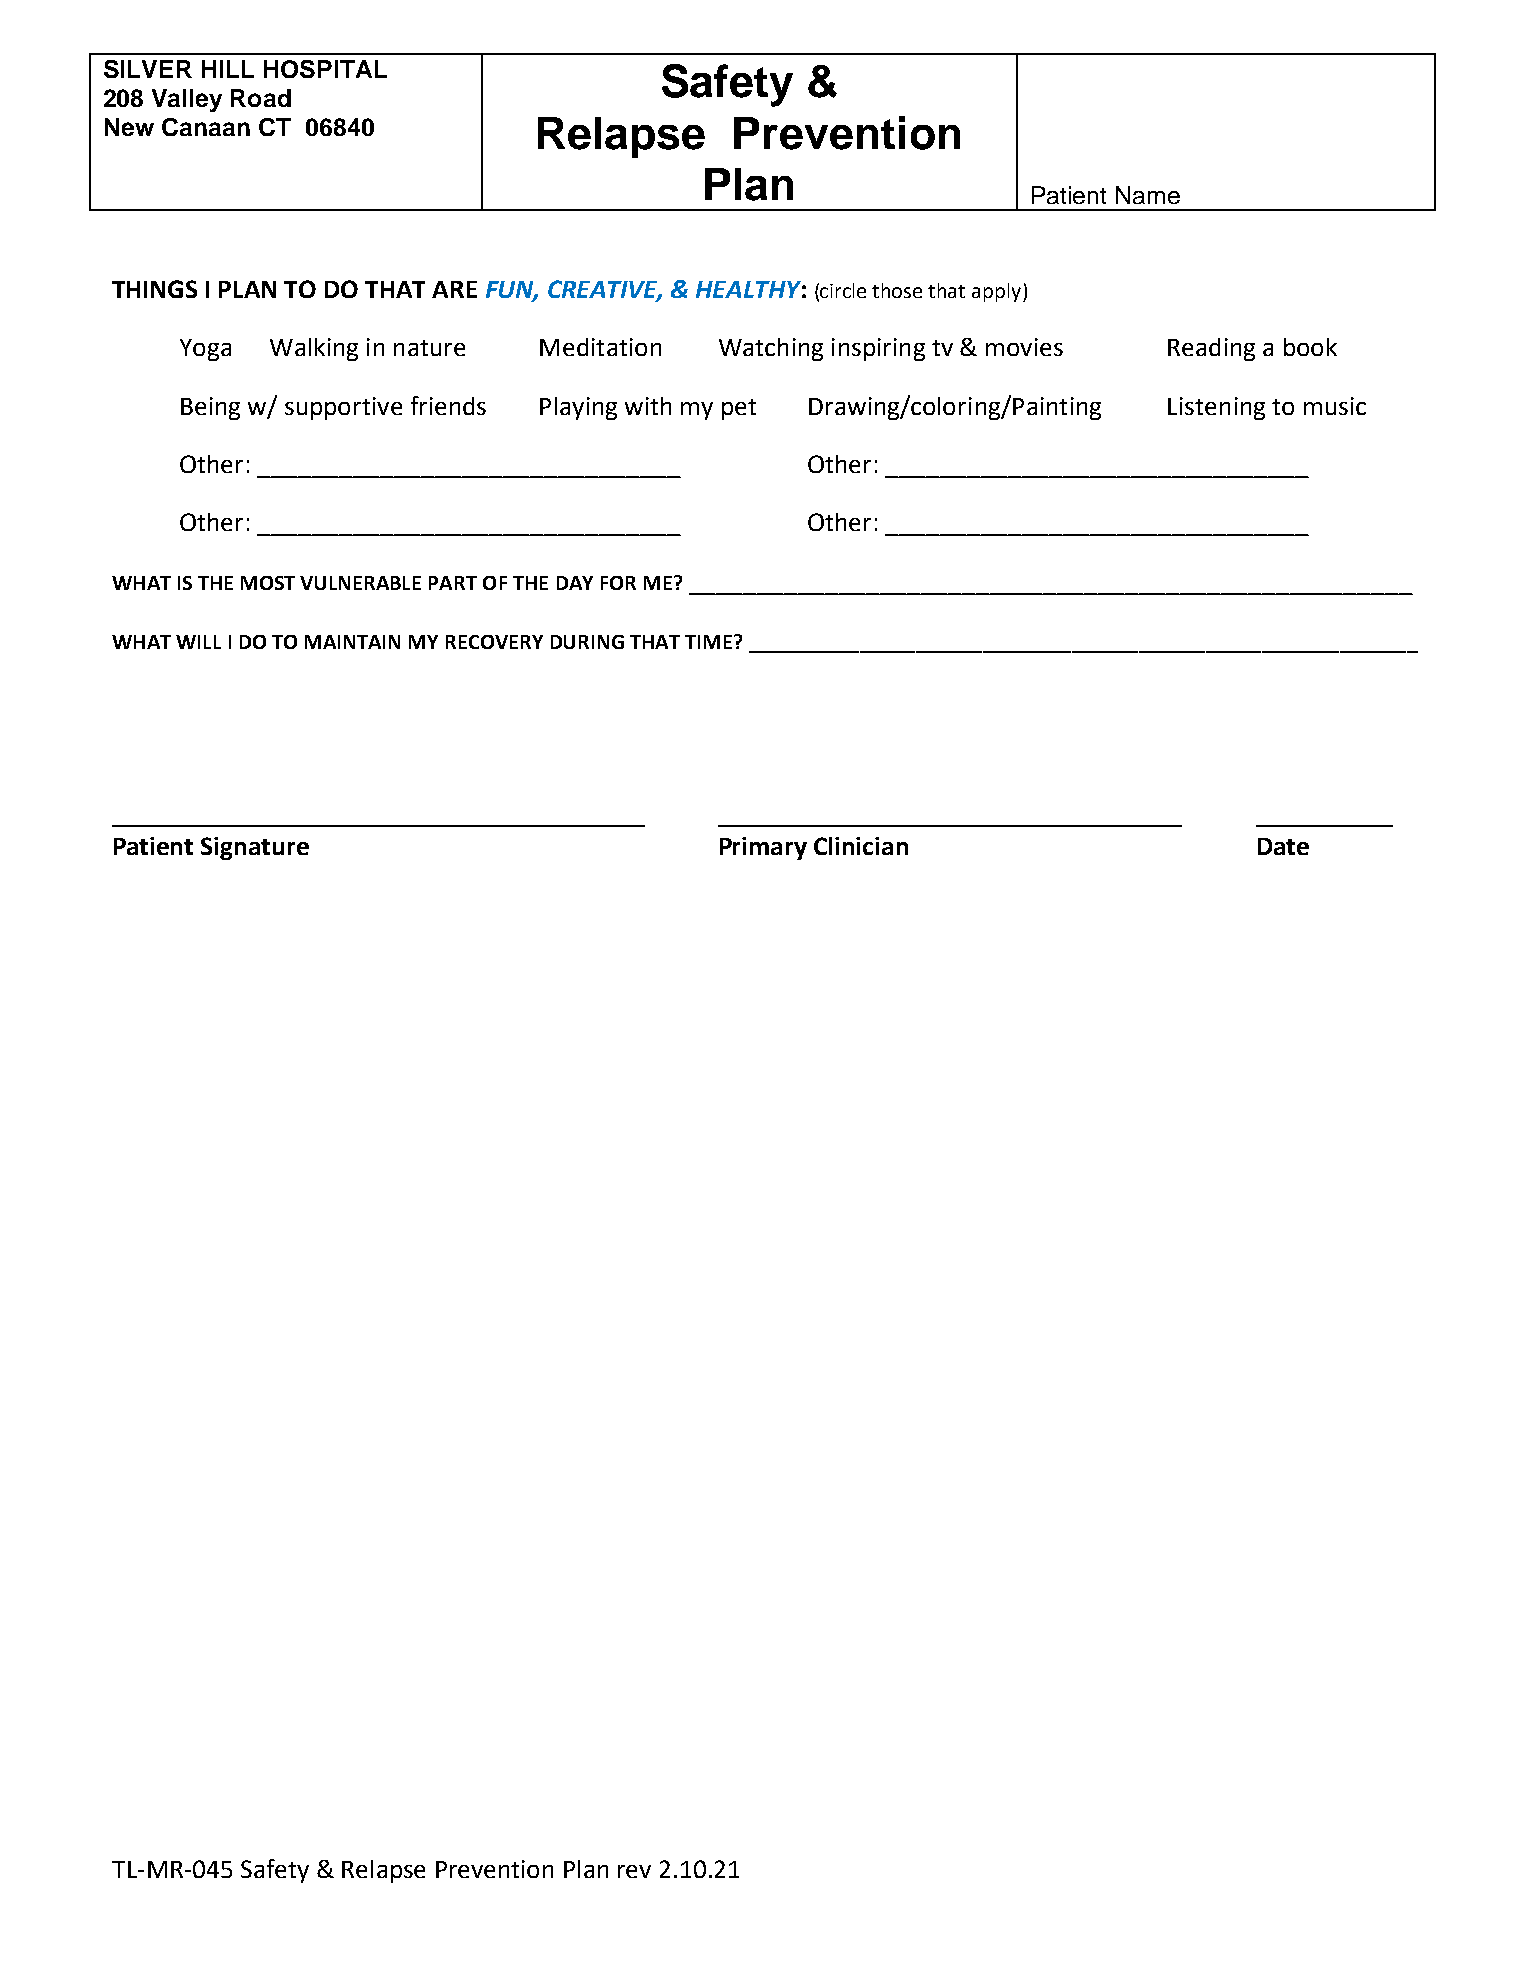 This document has height=1973, width=1525. What do you see at coordinates (1216, 408) in the document?
I see `Listening` at bounding box center [1216, 408].
